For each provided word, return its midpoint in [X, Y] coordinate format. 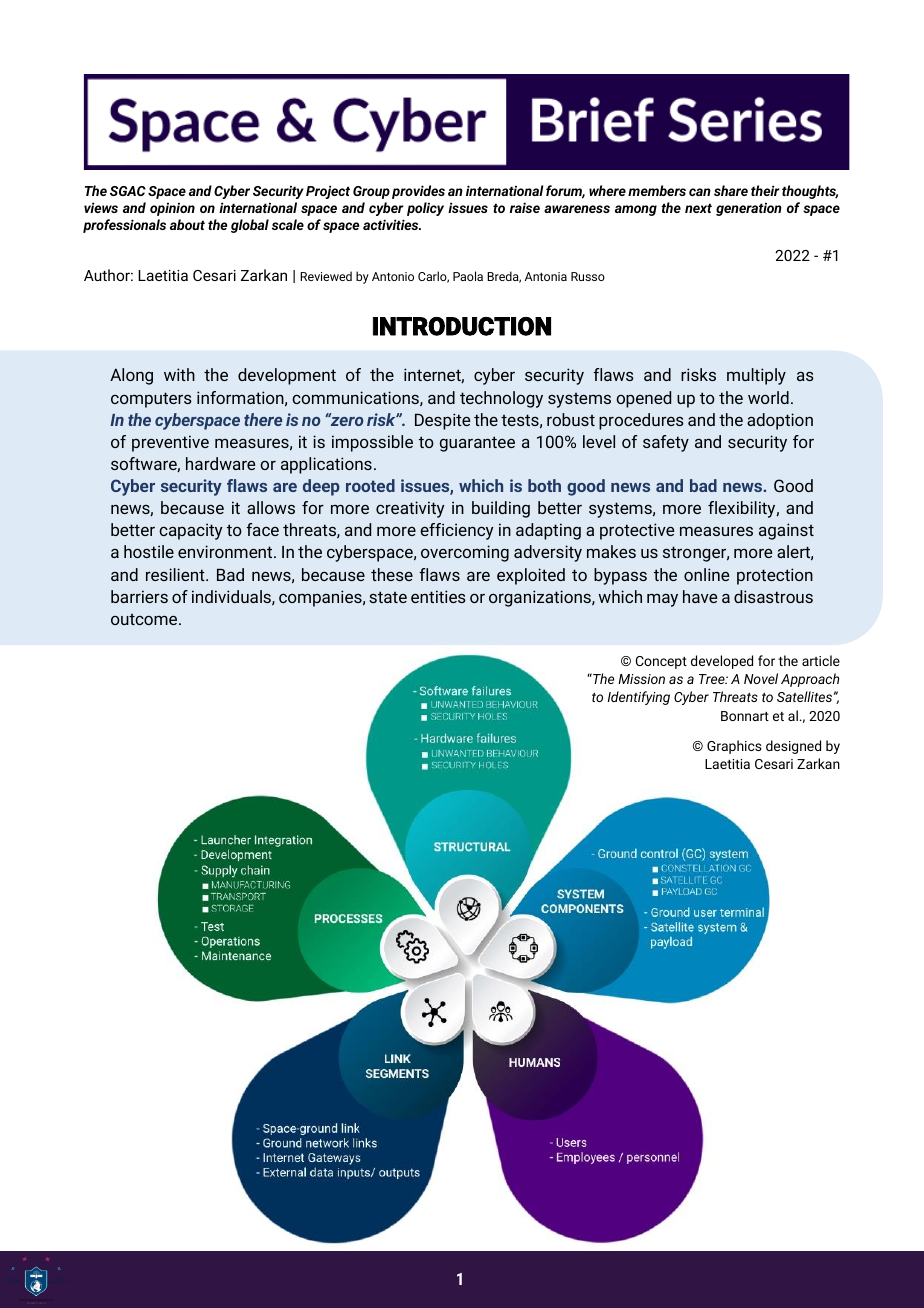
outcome [145, 619]
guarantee [477, 444]
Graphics [734, 747]
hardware [220, 463]
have [700, 596]
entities [438, 596]
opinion [172, 209]
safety [666, 443]
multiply [756, 376]
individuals [232, 597]
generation [749, 209]
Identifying [639, 698]
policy [425, 209]
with [179, 374]
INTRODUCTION [462, 326]
